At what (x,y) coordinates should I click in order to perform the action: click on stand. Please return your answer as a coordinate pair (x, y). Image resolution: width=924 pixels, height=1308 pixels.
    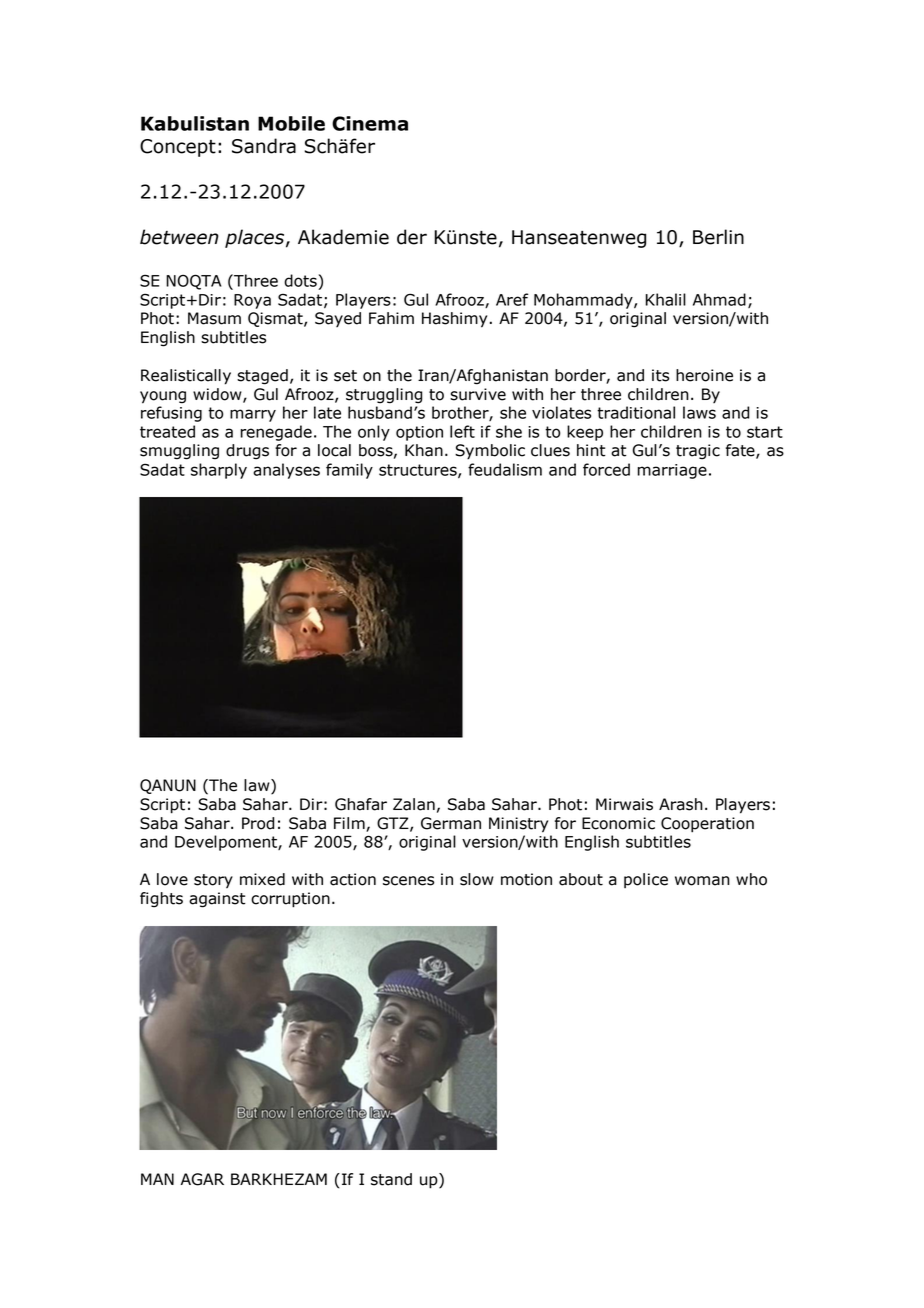
    Looking at the image, I should click on (391, 1179).
